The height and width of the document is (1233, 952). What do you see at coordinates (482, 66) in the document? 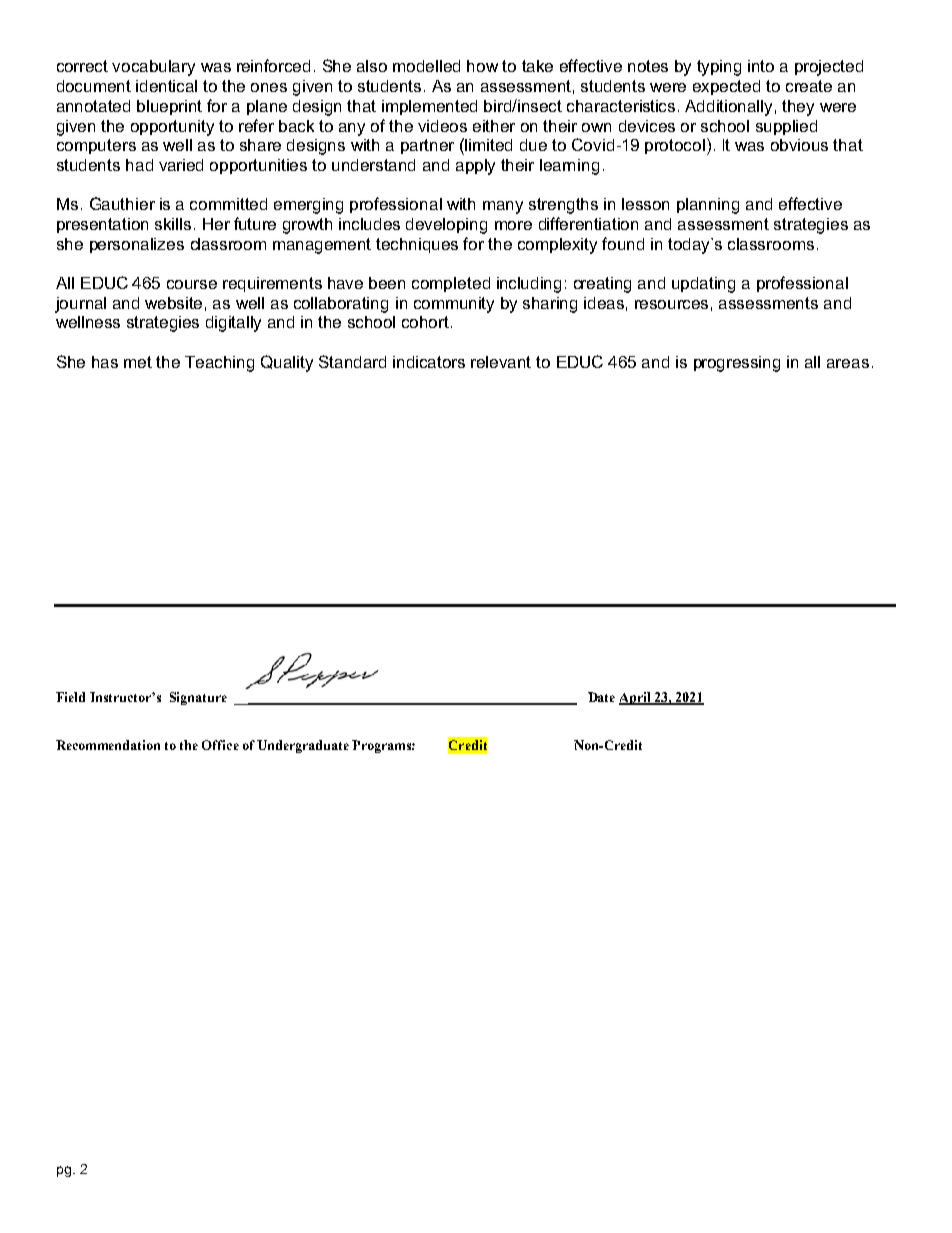
I see `how` at bounding box center [482, 66].
